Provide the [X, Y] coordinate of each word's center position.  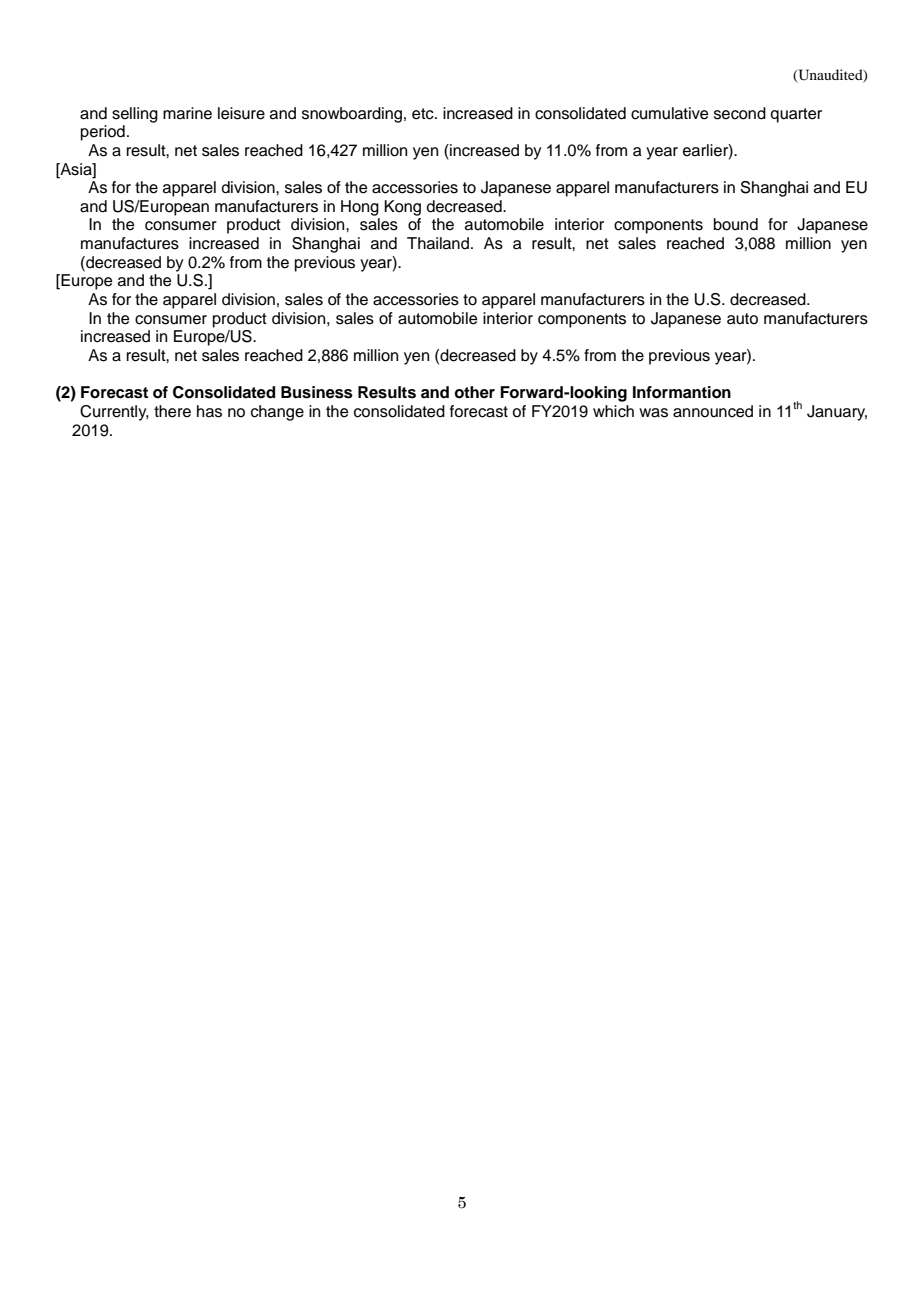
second [740, 113]
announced [713, 411]
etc [424, 114]
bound [736, 224]
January [837, 413]
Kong [402, 208]
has [209, 411]
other [474, 392]
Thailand [438, 243]
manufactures [130, 243]
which [613, 411]
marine [187, 113]
